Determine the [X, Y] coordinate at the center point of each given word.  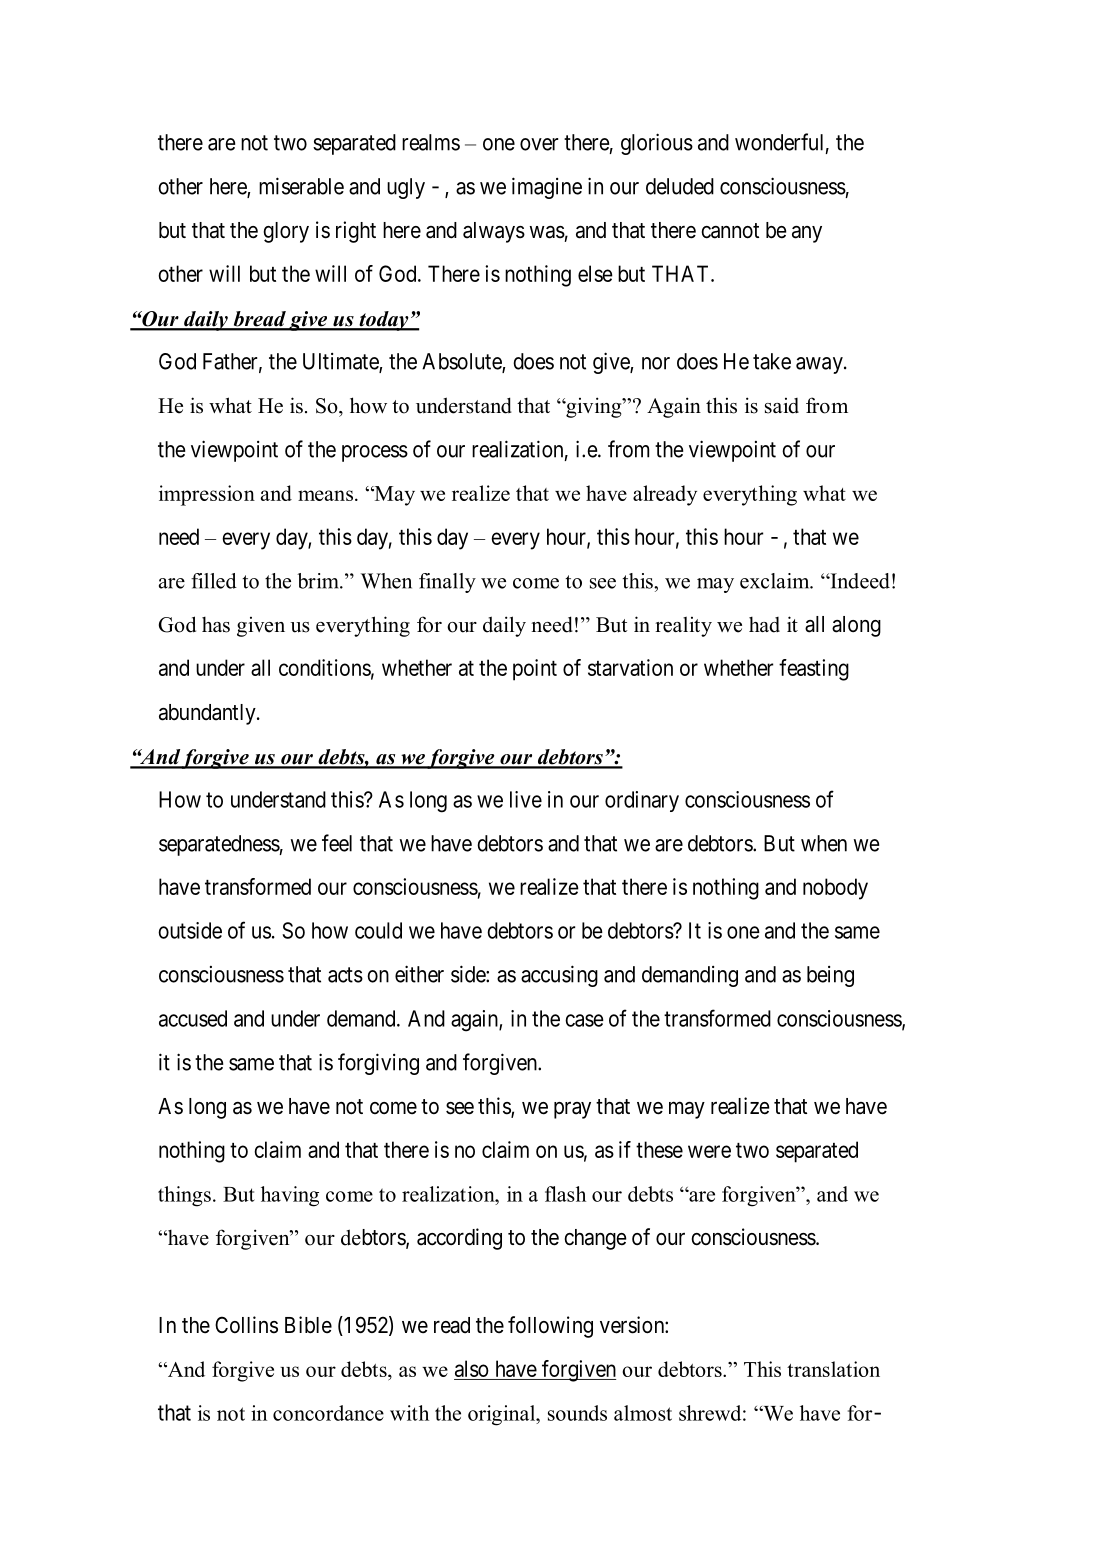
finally [447, 583]
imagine [547, 188]
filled [214, 581]
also [472, 1368]
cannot [730, 231]
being [830, 976]
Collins [246, 1325]
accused [193, 1018]
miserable [301, 186]
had [764, 625]
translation [833, 1369]
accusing [559, 976]
